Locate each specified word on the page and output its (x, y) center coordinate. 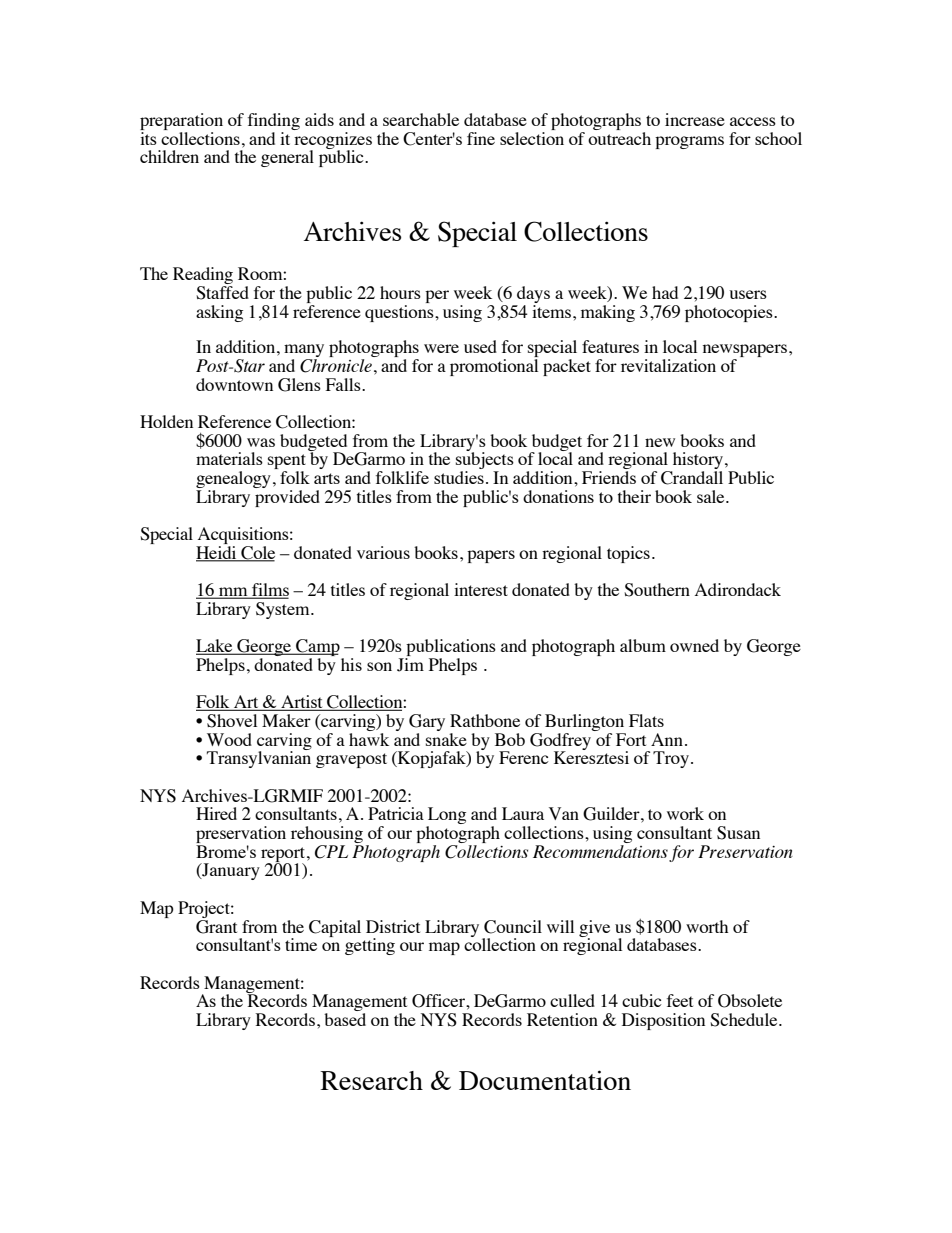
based (345, 1019)
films (269, 591)
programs (689, 142)
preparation (181, 123)
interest (481, 589)
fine (481, 138)
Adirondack (738, 589)
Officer (439, 1001)
